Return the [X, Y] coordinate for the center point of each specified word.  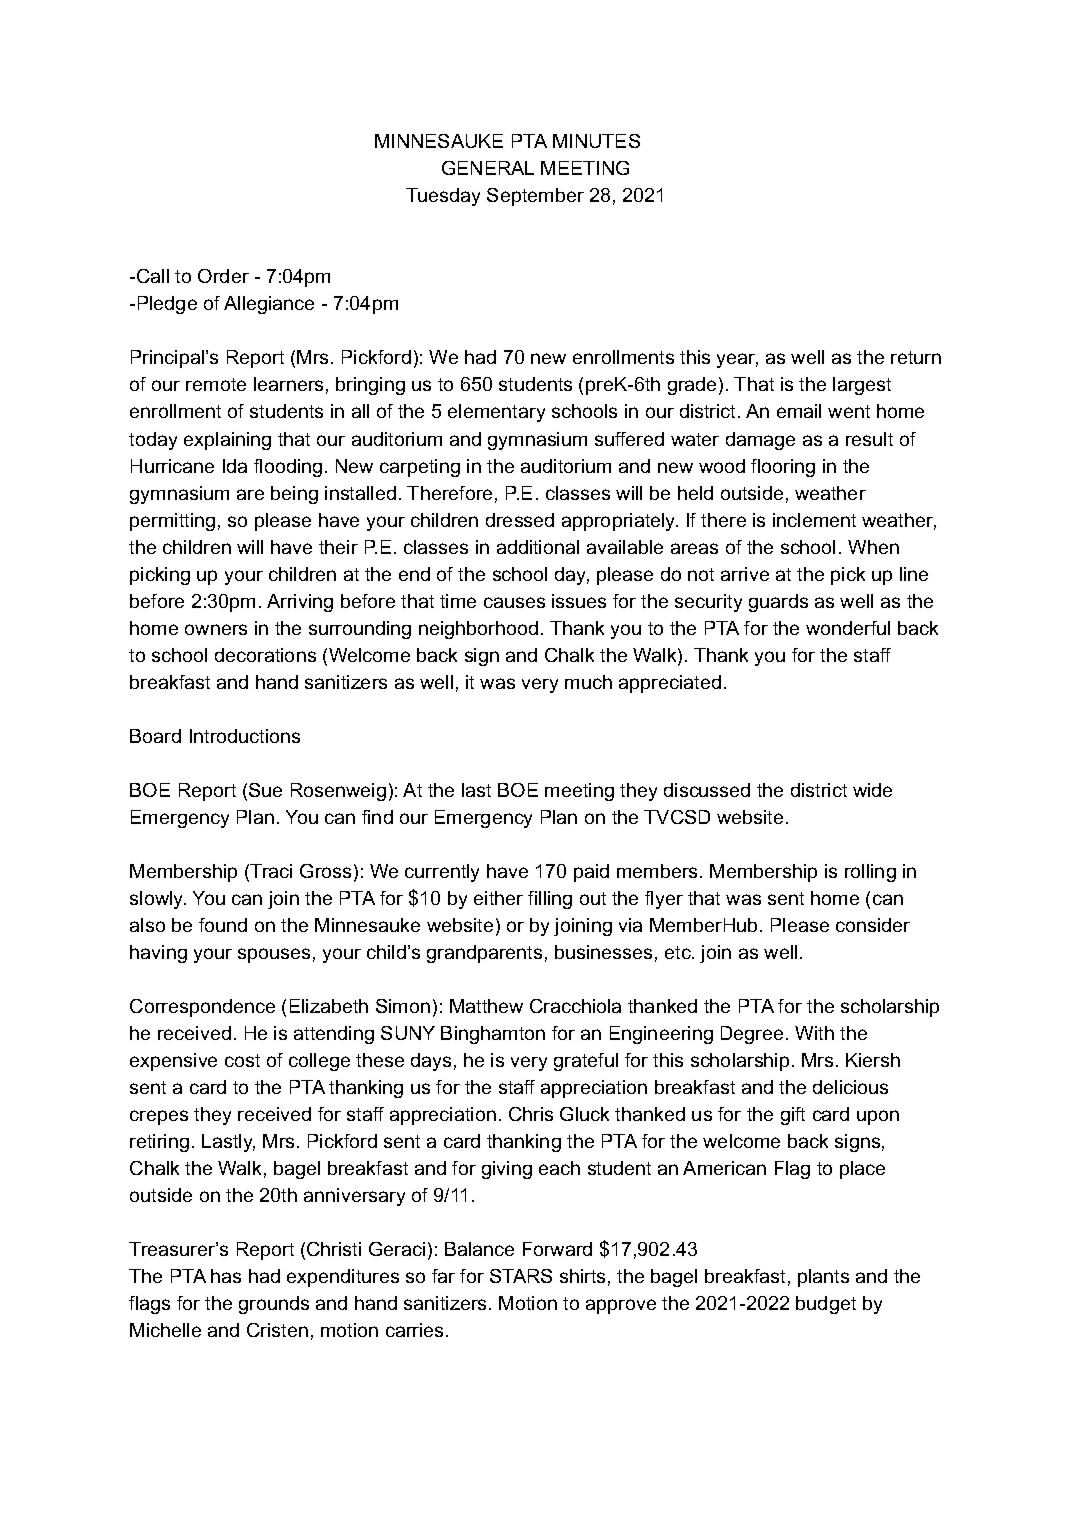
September [535, 197]
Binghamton [493, 1035]
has [226, 1276]
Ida [235, 466]
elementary [496, 413]
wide [872, 790]
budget [826, 1305]
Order [223, 276]
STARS [521, 1276]
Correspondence [202, 1008]
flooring [783, 468]
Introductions [245, 736]
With [814, 1033]
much [588, 682]
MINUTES [596, 141]
